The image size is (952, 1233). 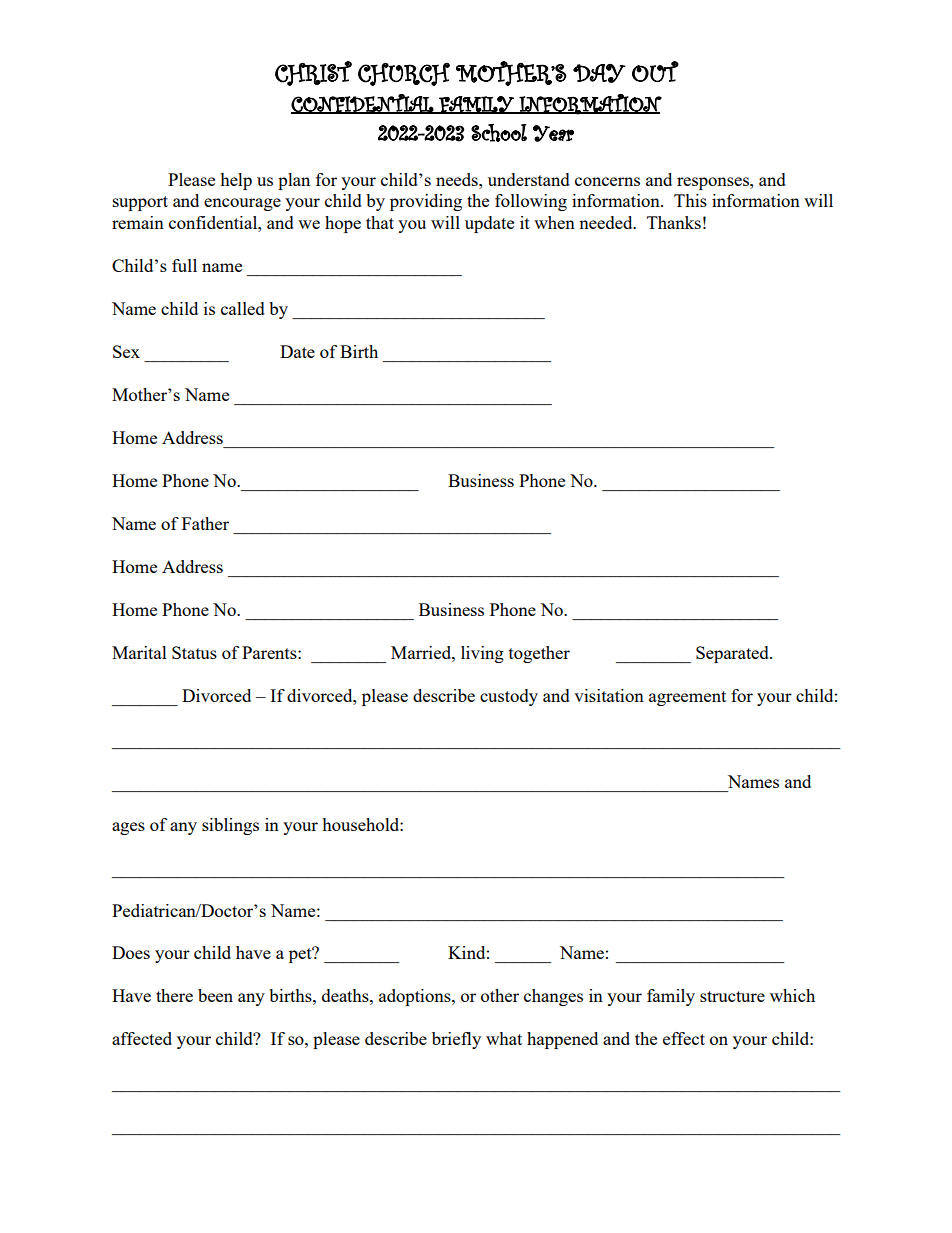 What do you see at coordinates (482, 654) in the image?
I see `living` at bounding box center [482, 654].
